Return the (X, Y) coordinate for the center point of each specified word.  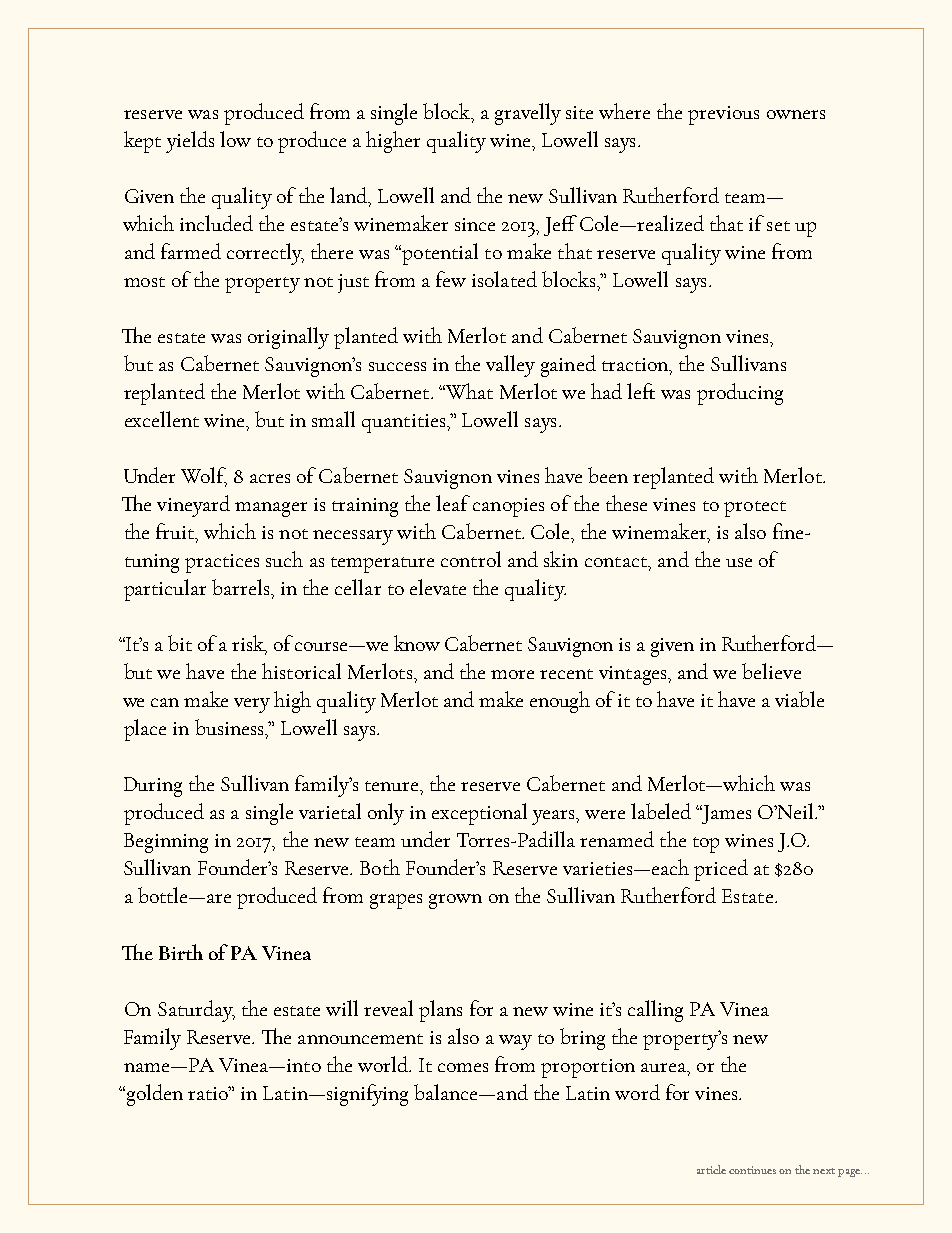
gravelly (528, 114)
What (468, 391)
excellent (162, 419)
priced (721, 870)
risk (249, 644)
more (512, 674)
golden (153, 1095)
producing (740, 394)
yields (190, 142)
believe (771, 671)
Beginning (166, 843)
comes (463, 1067)
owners (796, 114)
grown (455, 901)
